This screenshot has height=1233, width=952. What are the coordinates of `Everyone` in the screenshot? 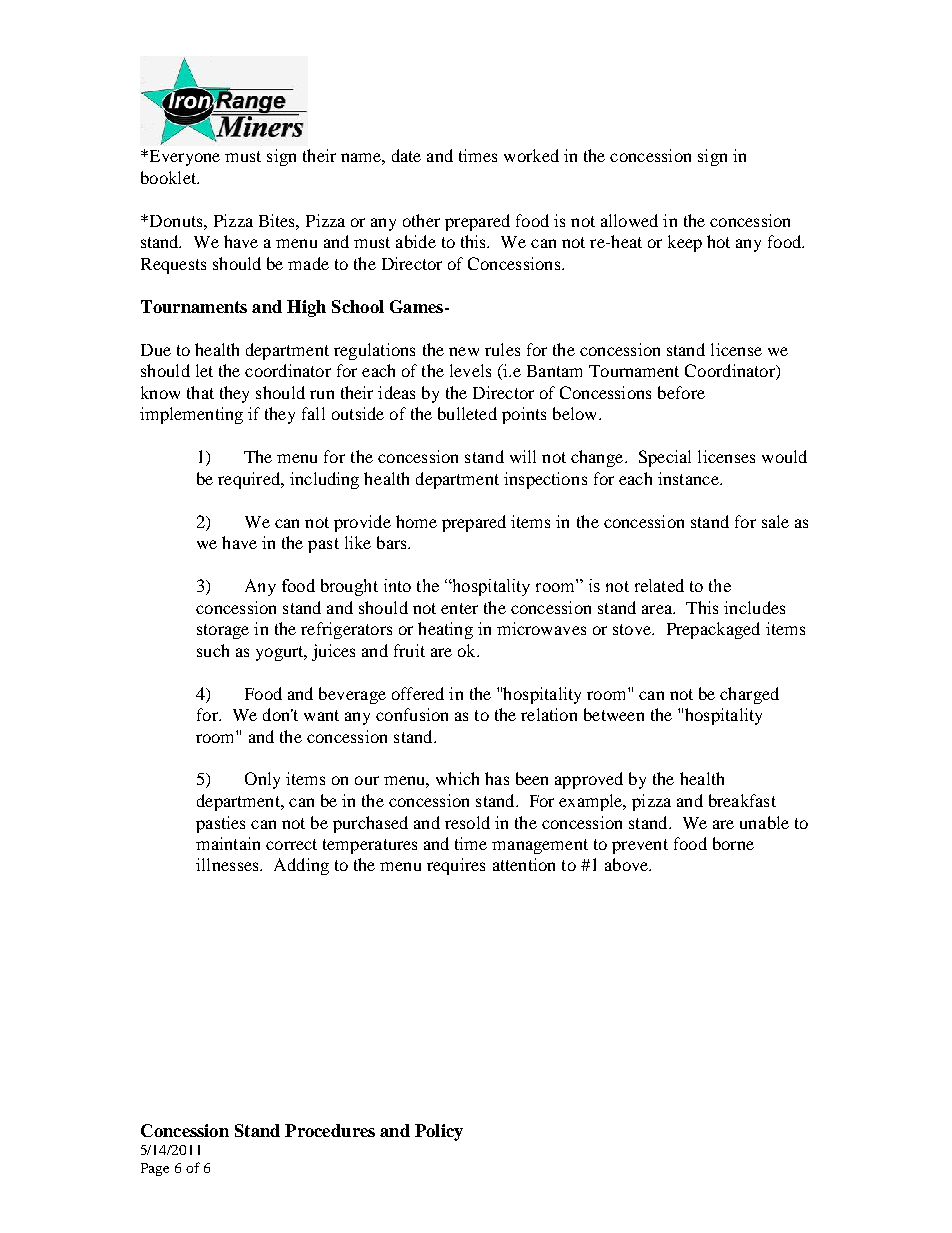 It's located at (183, 158).
